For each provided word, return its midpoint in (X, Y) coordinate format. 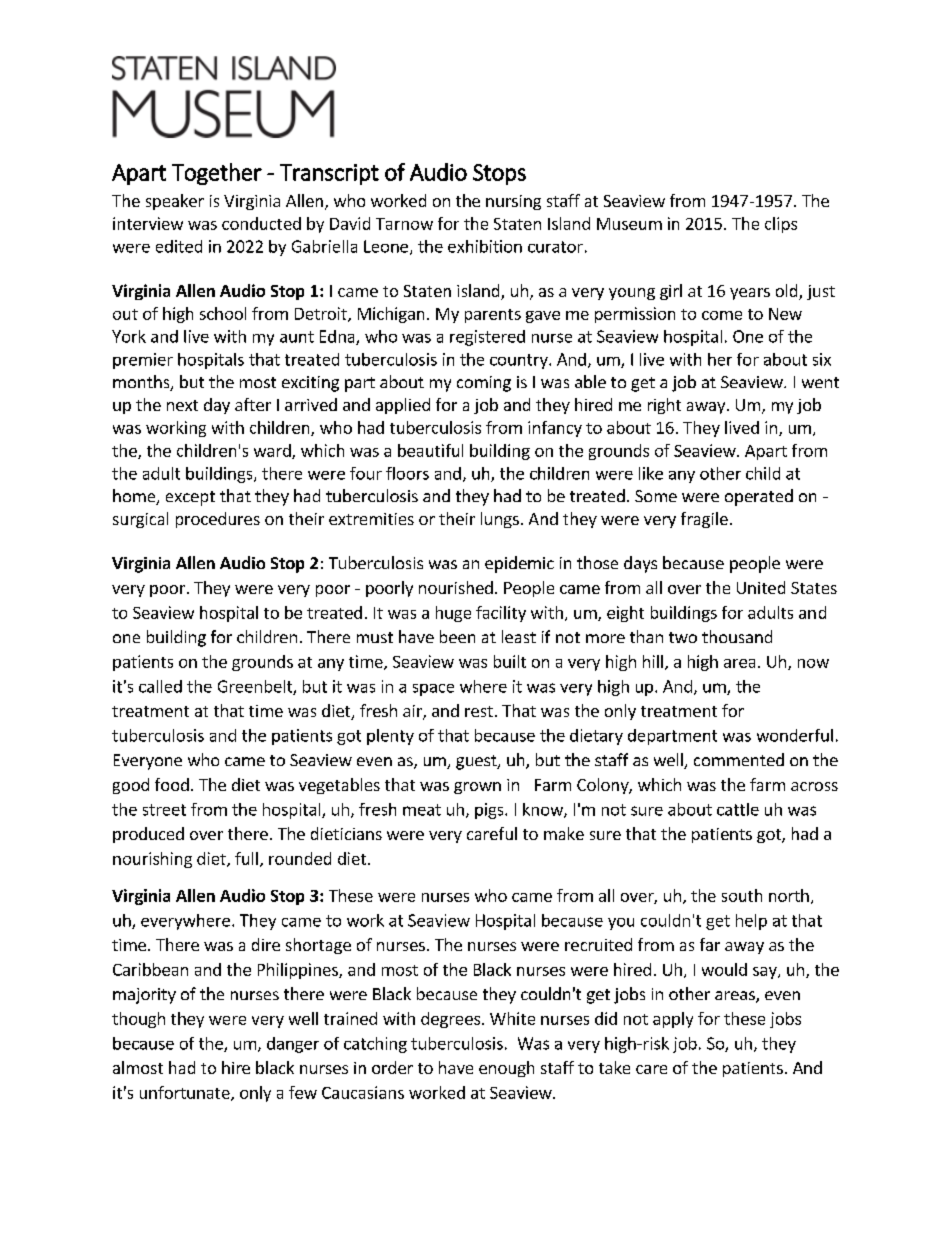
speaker (175, 202)
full (246, 858)
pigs (490, 811)
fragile (704, 520)
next (182, 405)
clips (781, 225)
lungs (500, 520)
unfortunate (186, 1093)
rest (479, 711)
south (742, 895)
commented (739, 759)
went (820, 382)
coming (484, 384)
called (160, 686)
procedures (218, 520)
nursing (513, 202)
